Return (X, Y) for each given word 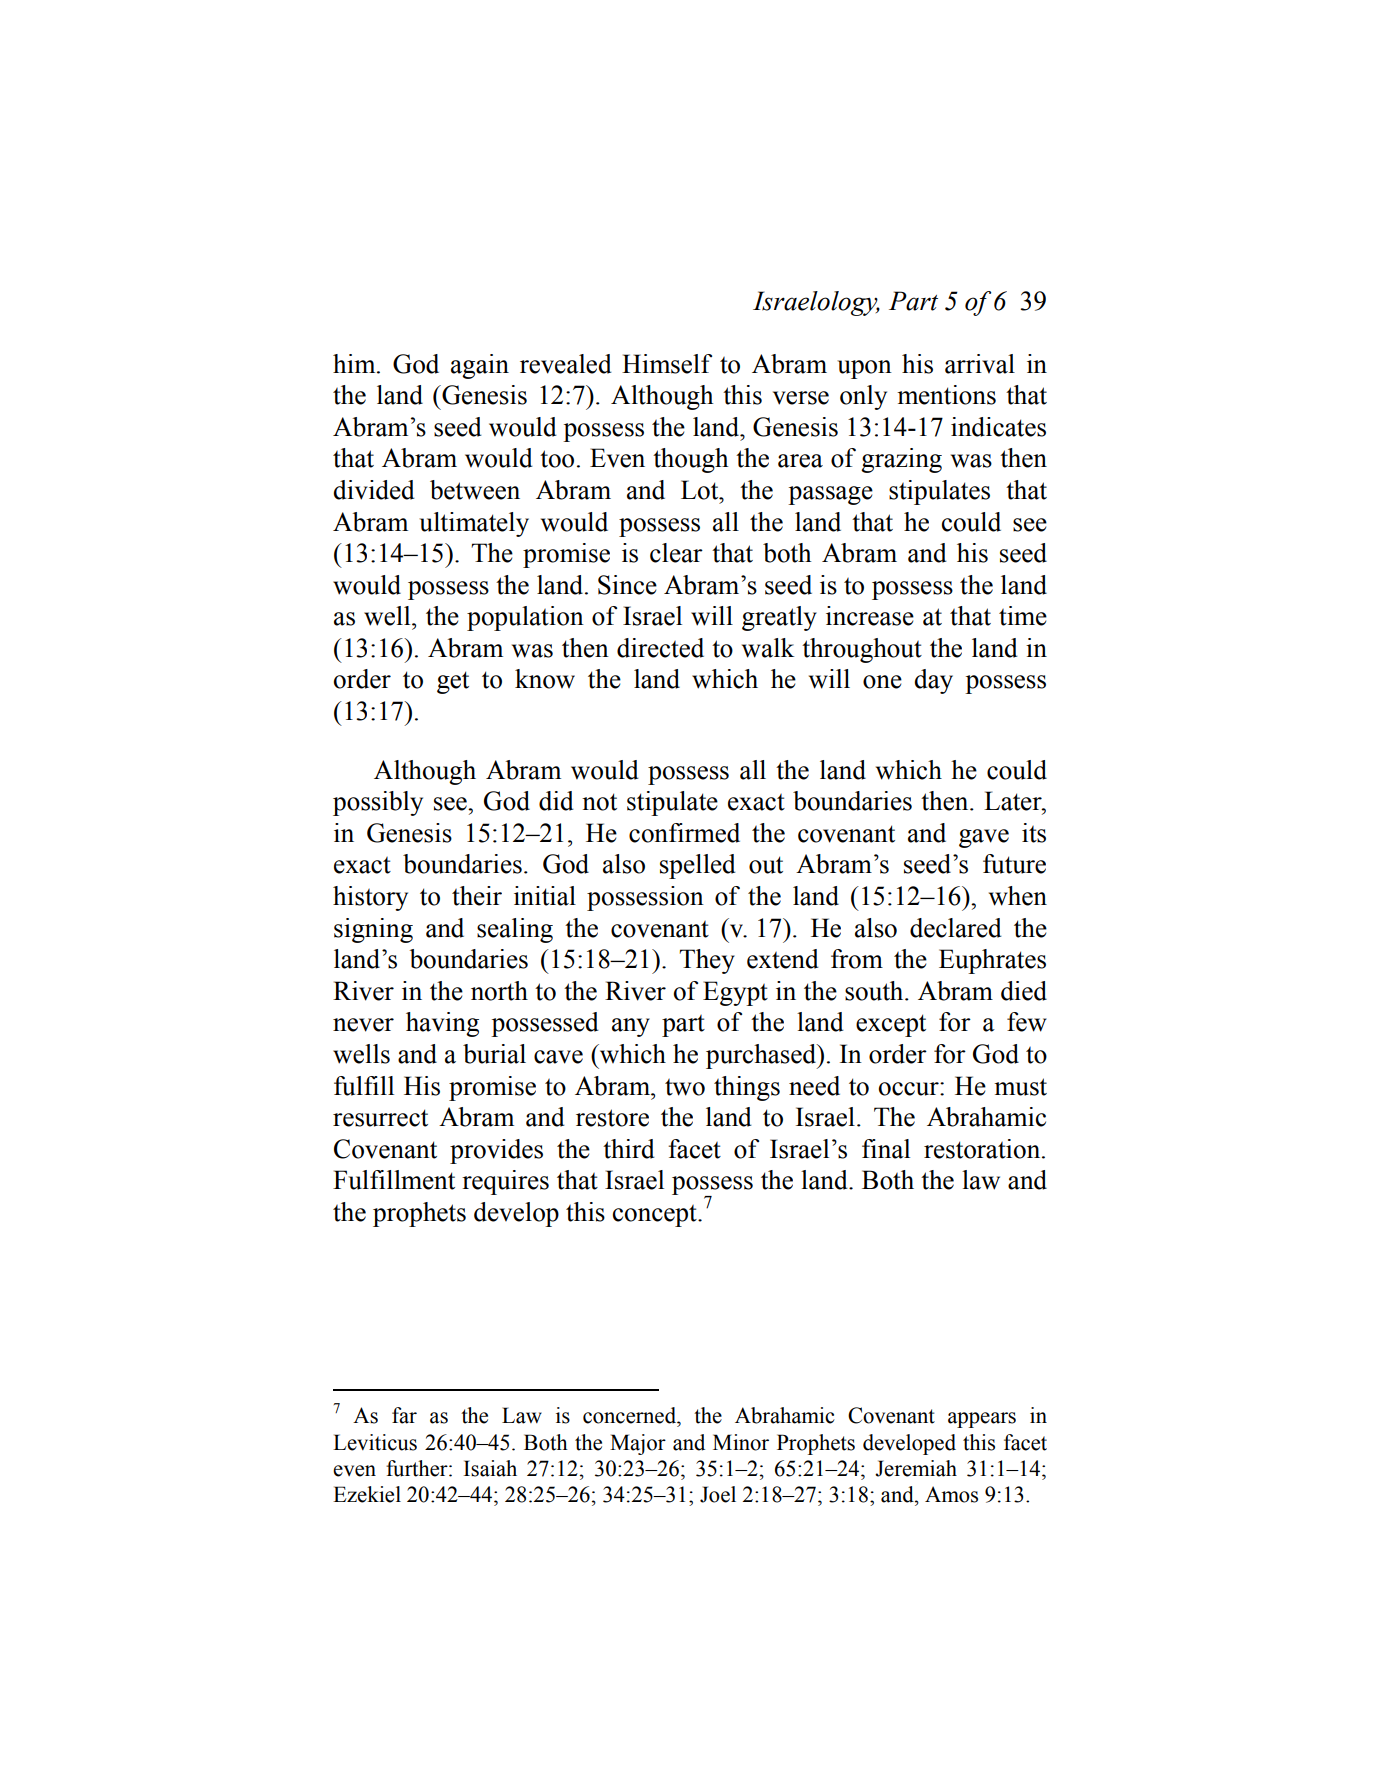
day (933, 681)
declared (956, 928)
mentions (946, 395)
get (453, 682)
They (707, 961)
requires (505, 1182)
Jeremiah (916, 1468)
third (629, 1149)
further (418, 1468)
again (480, 366)
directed (660, 648)
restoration (983, 1149)
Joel (718, 1494)
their (477, 896)
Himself (667, 364)
